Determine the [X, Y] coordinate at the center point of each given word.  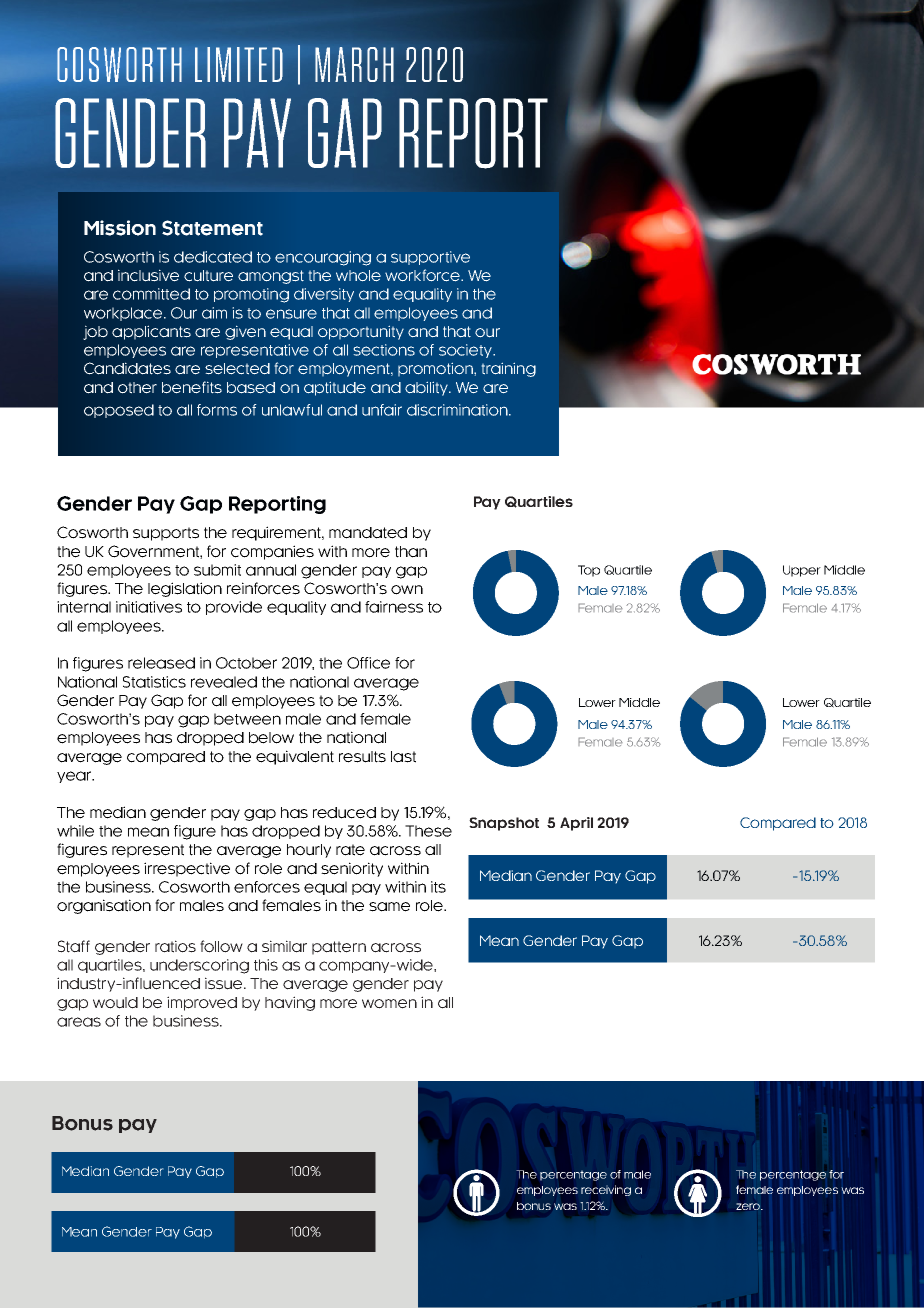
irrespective [187, 869]
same [389, 907]
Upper [802, 571]
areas [79, 1022]
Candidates [127, 368]
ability [428, 389]
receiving [606, 1190]
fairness [394, 607]
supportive [430, 258]
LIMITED [239, 64]
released [161, 663]
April [576, 824]
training [509, 370]
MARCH [354, 64]
